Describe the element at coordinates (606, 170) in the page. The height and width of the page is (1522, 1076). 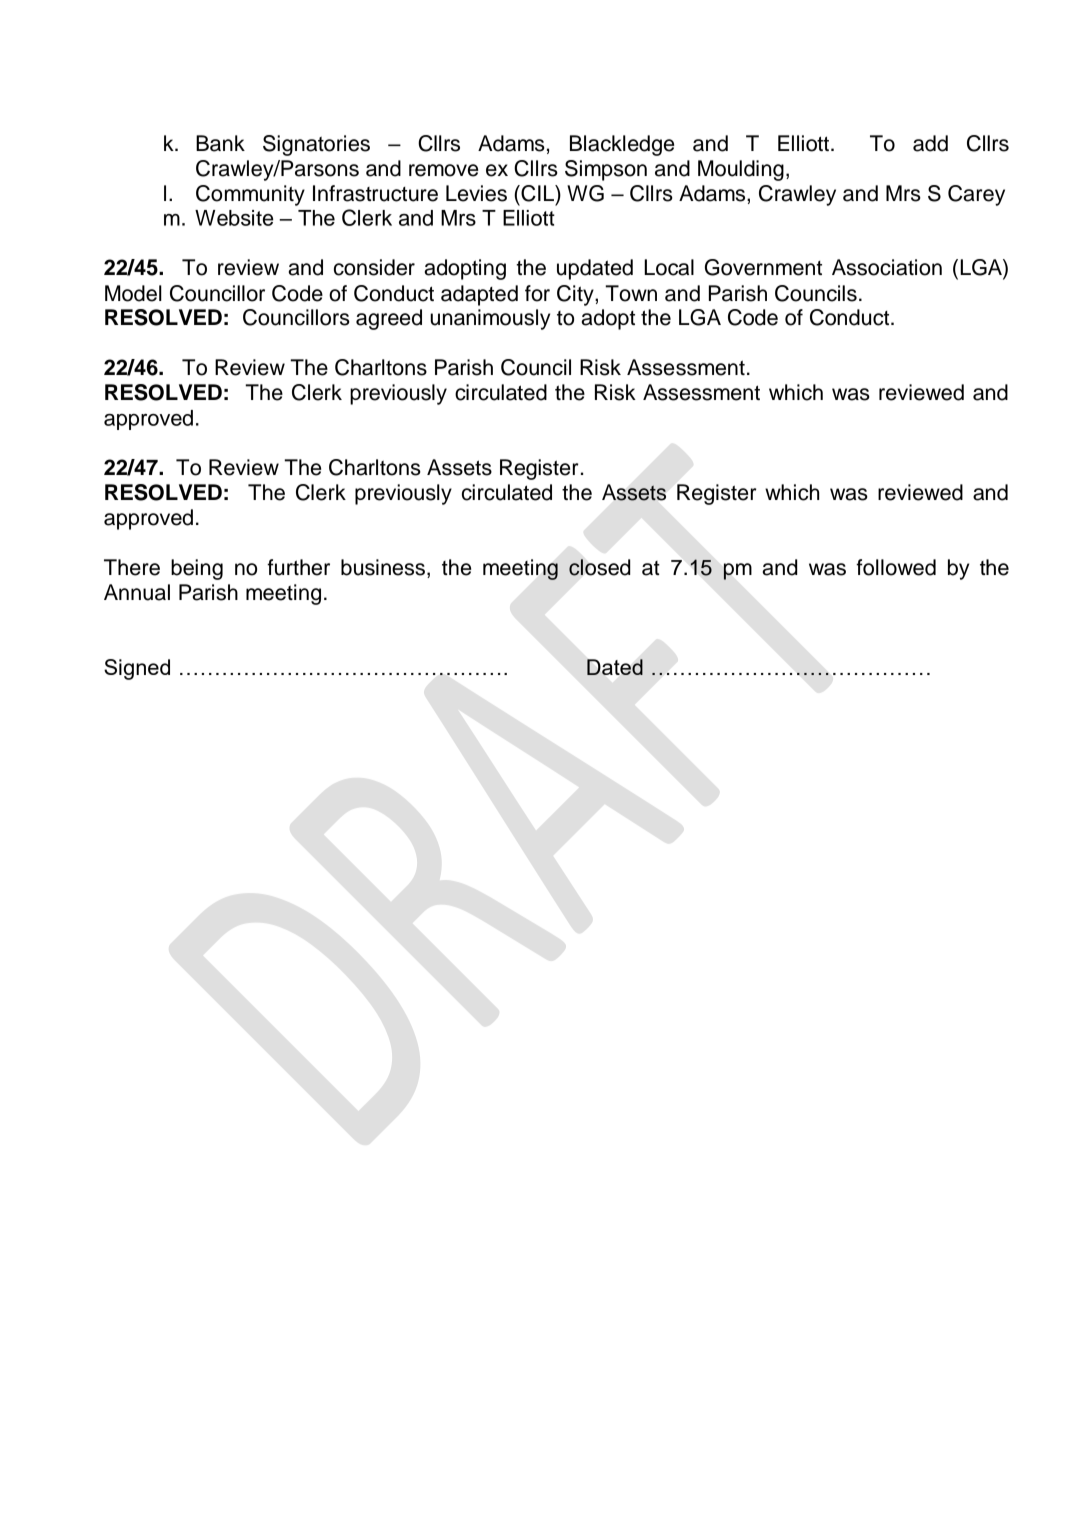
I see `Simpson` at that location.
